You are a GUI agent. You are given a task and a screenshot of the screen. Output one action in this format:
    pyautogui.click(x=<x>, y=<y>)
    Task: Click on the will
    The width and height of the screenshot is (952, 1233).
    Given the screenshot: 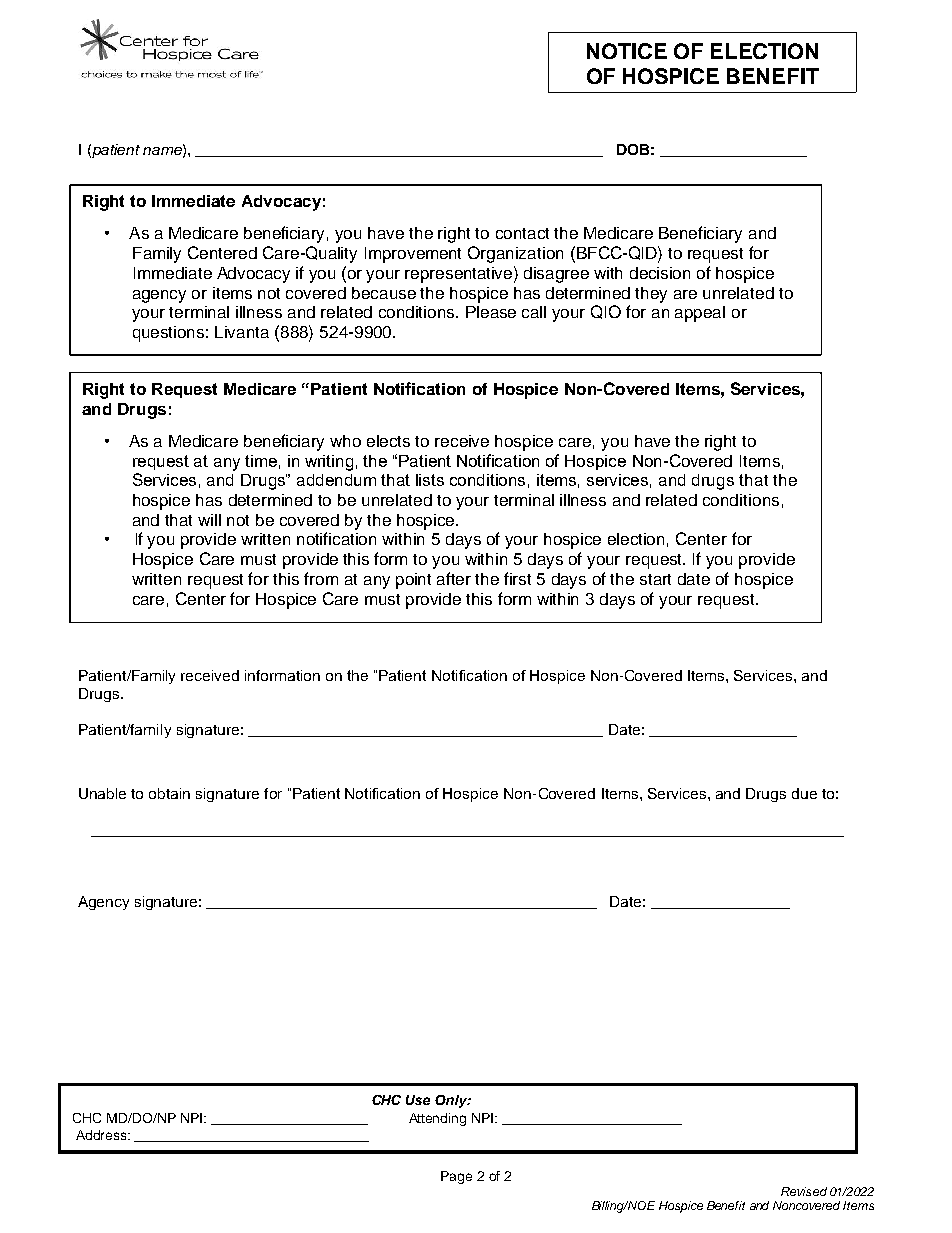 What is the action you would take?
    pyautogui.click(x=209, y=520)
